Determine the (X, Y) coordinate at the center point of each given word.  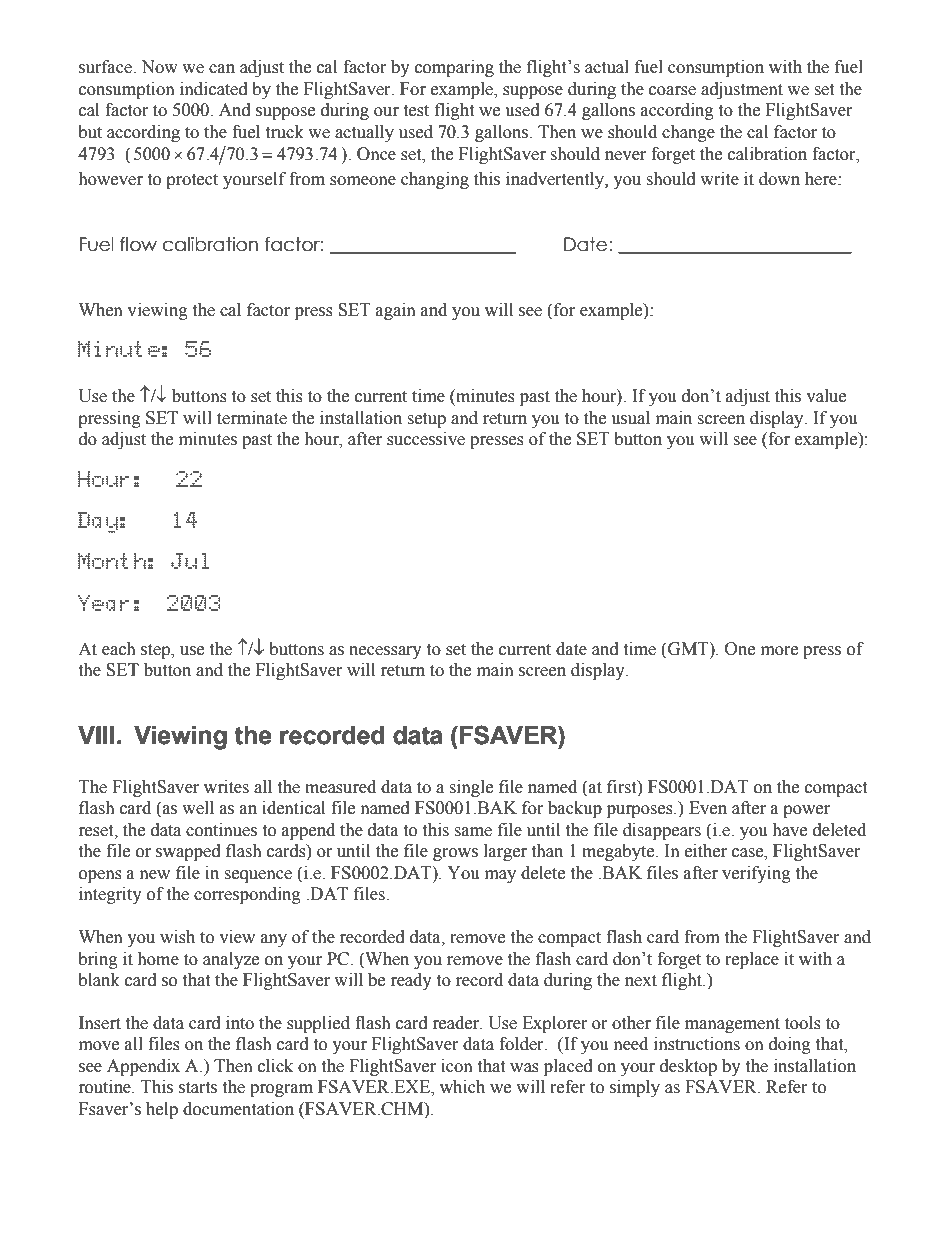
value (826, 396)
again (396, 311)
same (473, 832)
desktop (688, 1067)
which (462, 1087)
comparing (454, 68)
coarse (672, 91)
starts (198, 1088)
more (779, 651)
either (706, 851)
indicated (214, 89)
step (157, 651)
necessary (385, 652)
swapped (188, 852)
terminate (252, 418)
